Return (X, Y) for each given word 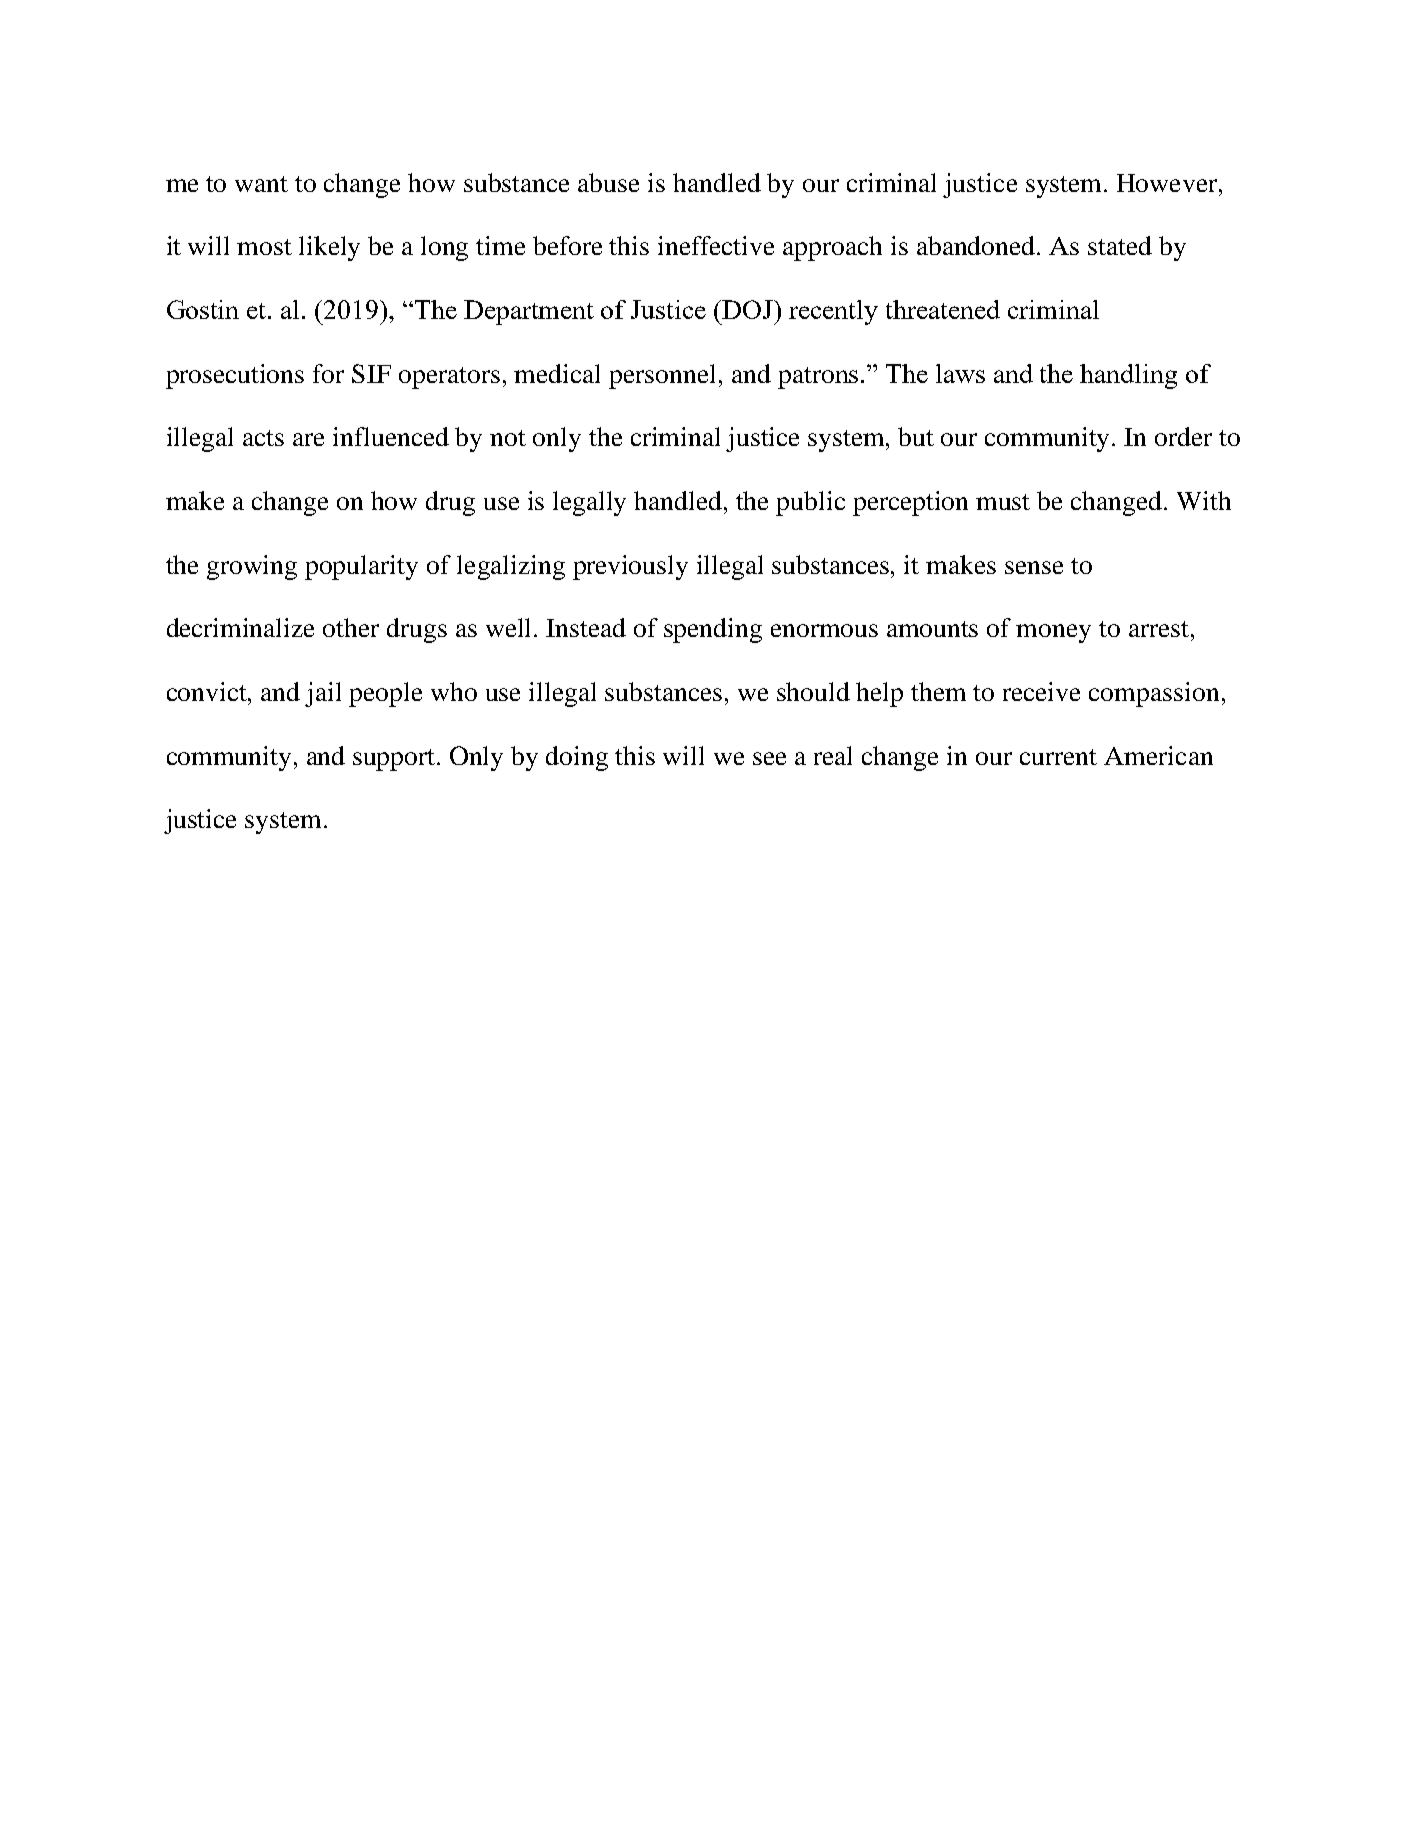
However (1168, 183)
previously (630, 567)
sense (1034, 567)
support (395, 760)
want (261, 184)
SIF (371, 373)
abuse (608, 182)
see (769, 758)
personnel (662, 376)
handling (1128, 376)
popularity (361, 567)
